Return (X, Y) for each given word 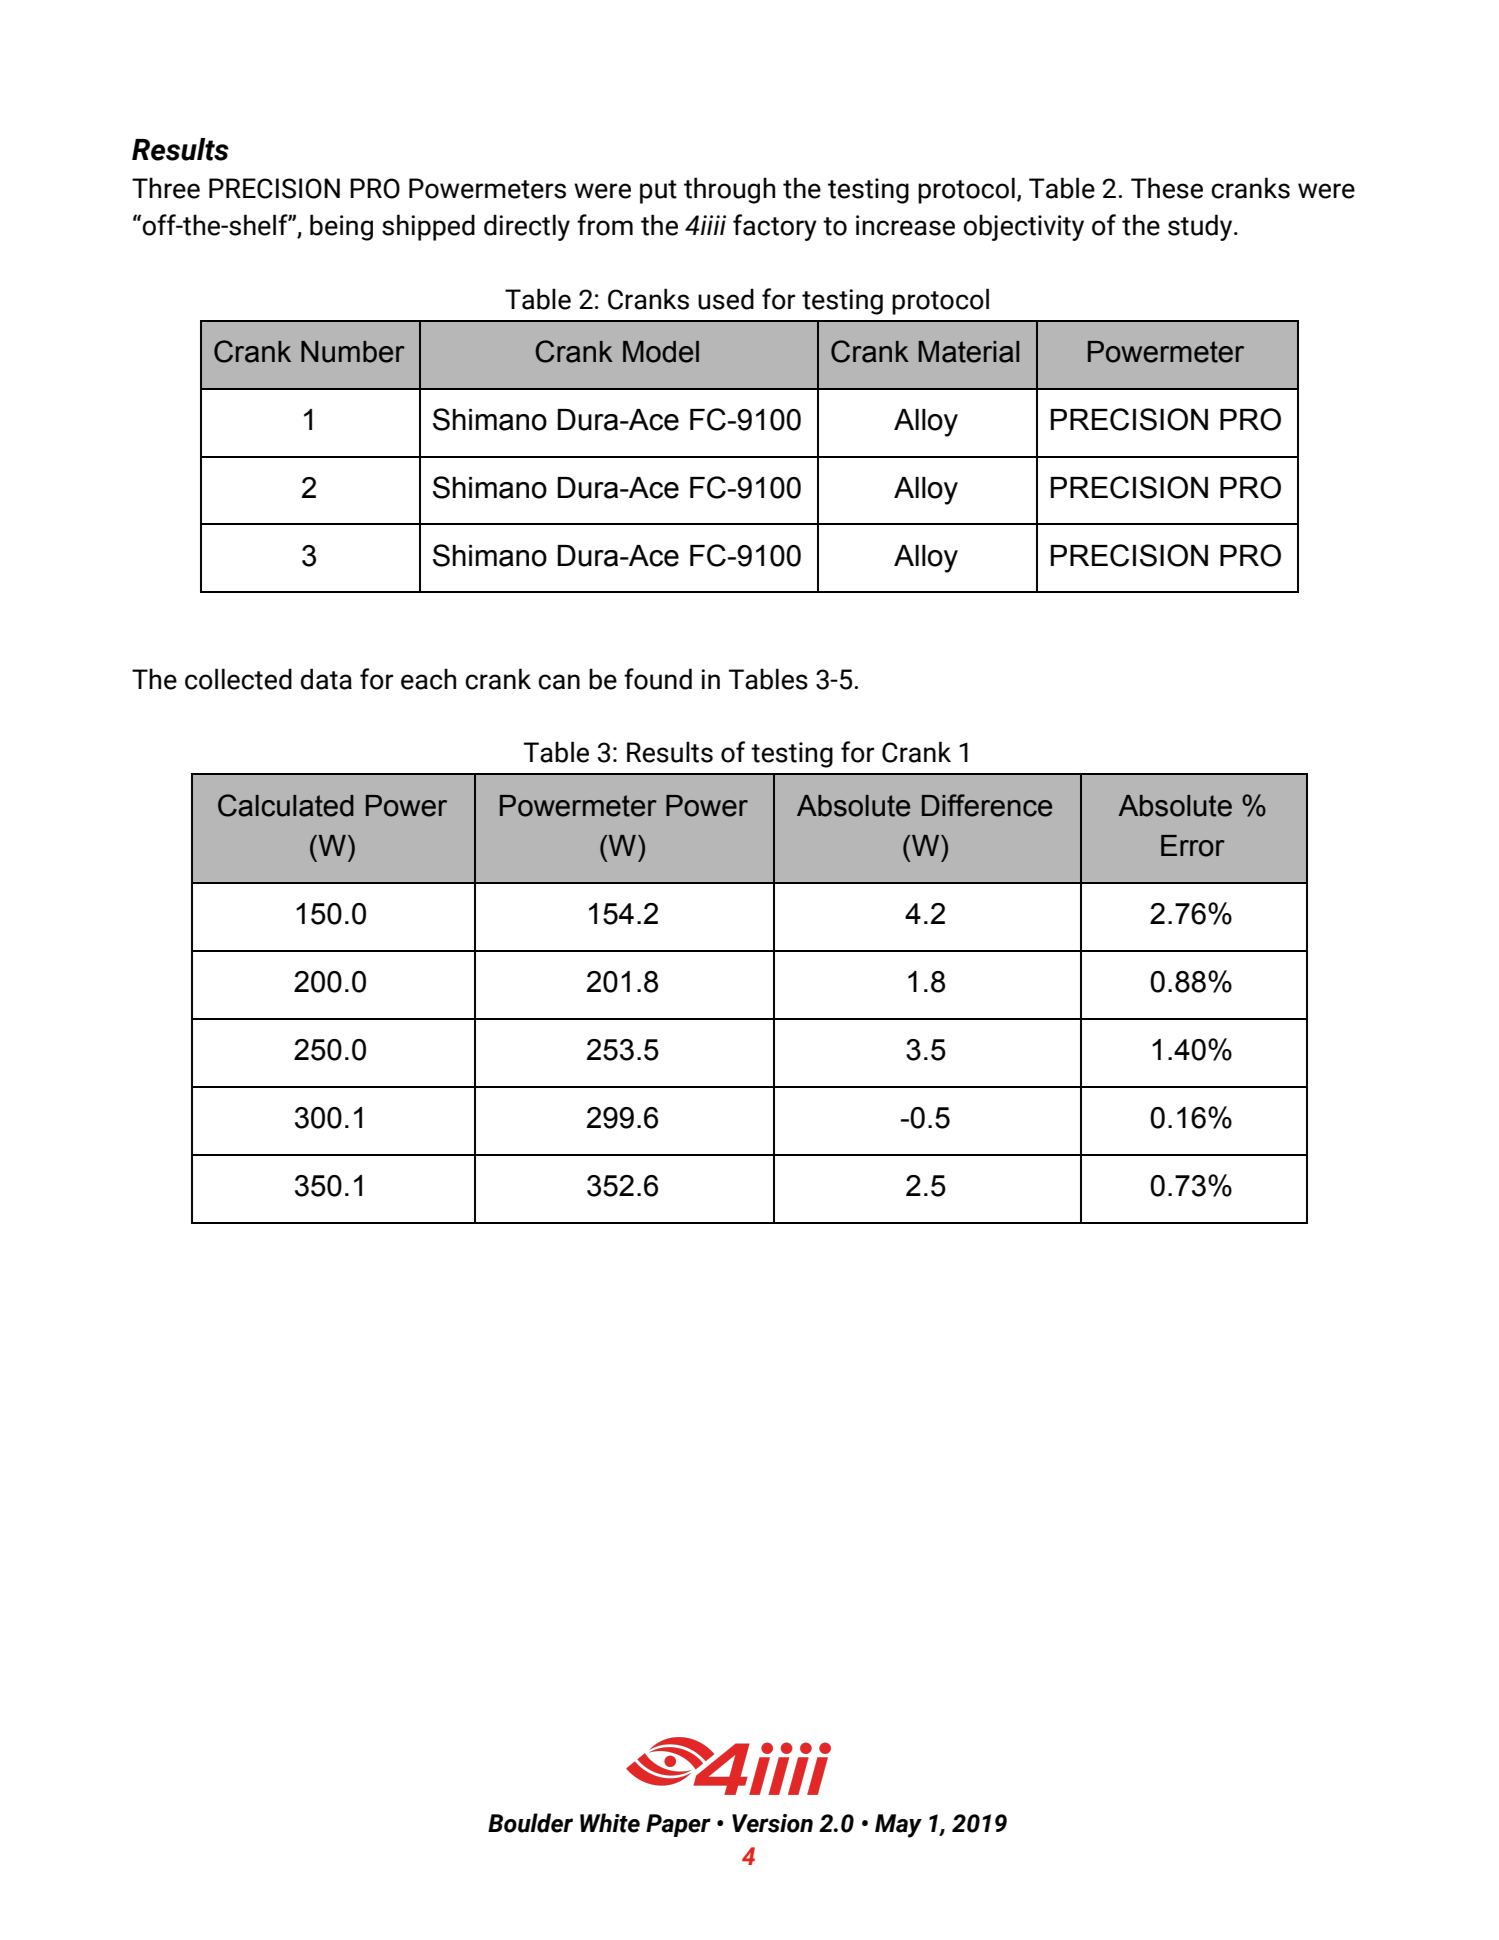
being (341, 227)
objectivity (1023, 227)
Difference (987, 805)
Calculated (286, 805)
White (610, 1823)
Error (1193, 846)
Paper (678, 1825)
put (658, 192)
